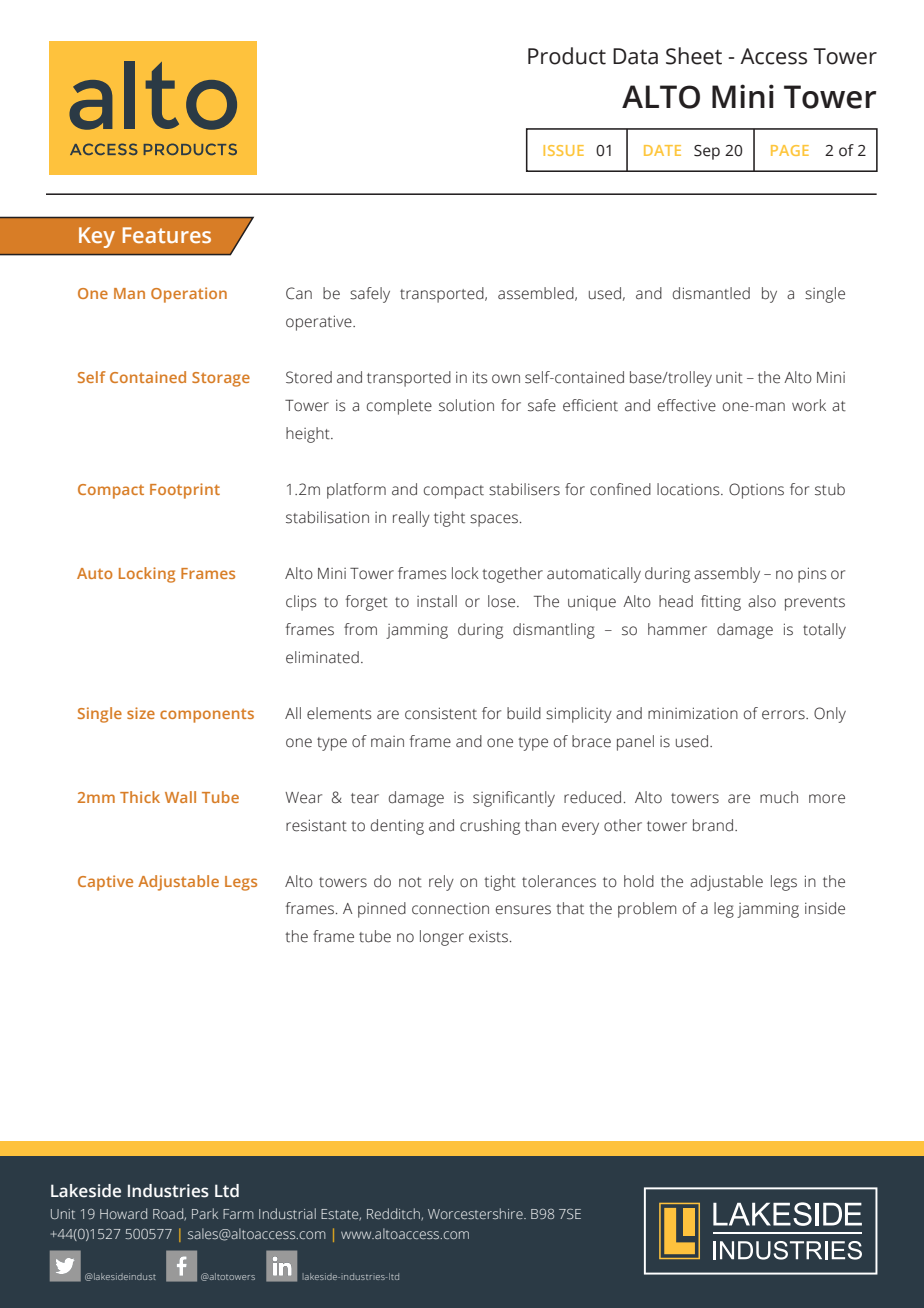 Image resolution: width=924 pixels, height=1308 pixels. Describe the element at coordinates (167, 235) in the screenshot. I see `Features` at that location.
